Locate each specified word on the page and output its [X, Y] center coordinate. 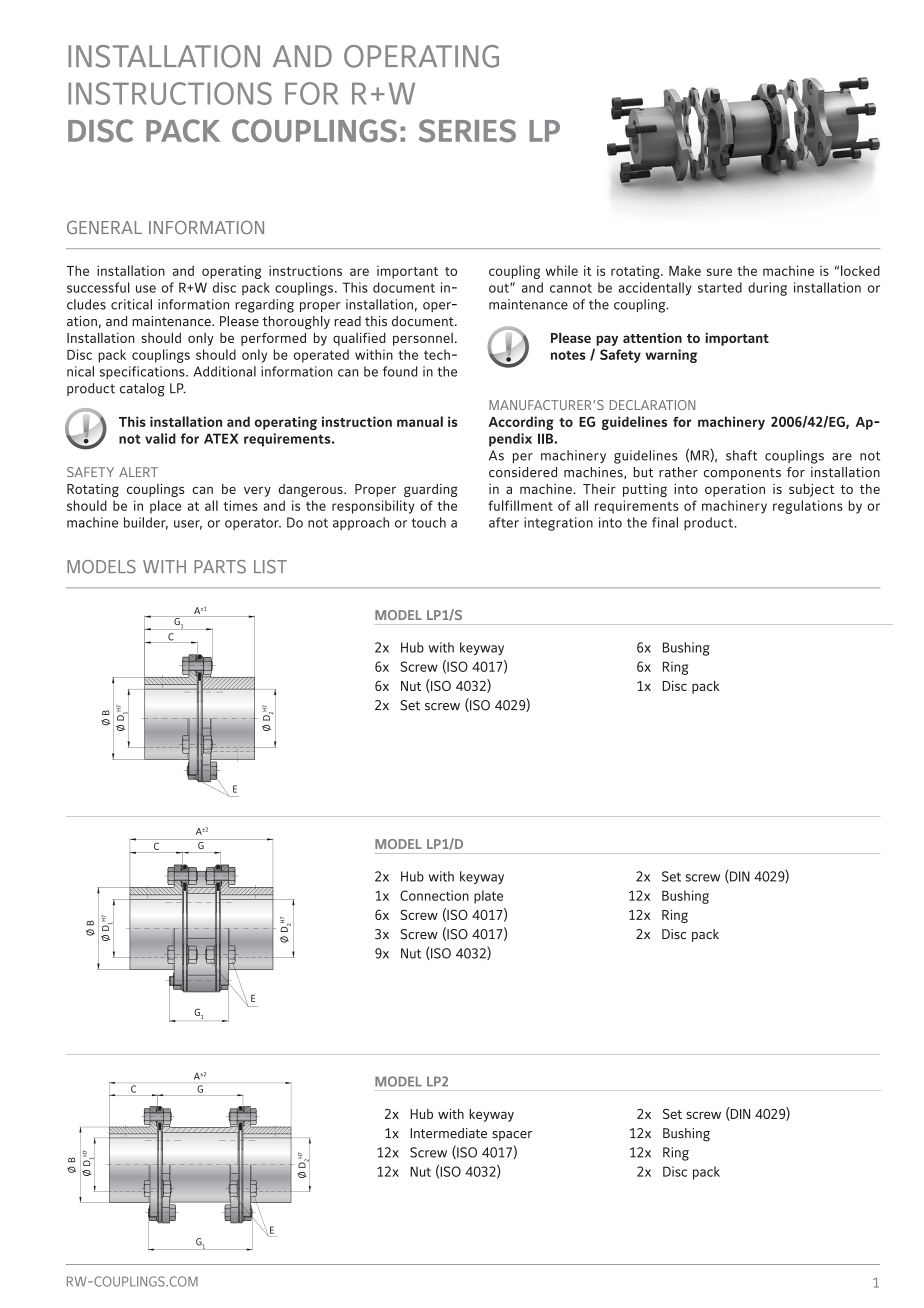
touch [429, 522]
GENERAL [104, 228]
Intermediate [448, 1133]
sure [719, 272]
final [665, 522]
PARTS [220, 567]
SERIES [467, 130]
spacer [512, 1136]
